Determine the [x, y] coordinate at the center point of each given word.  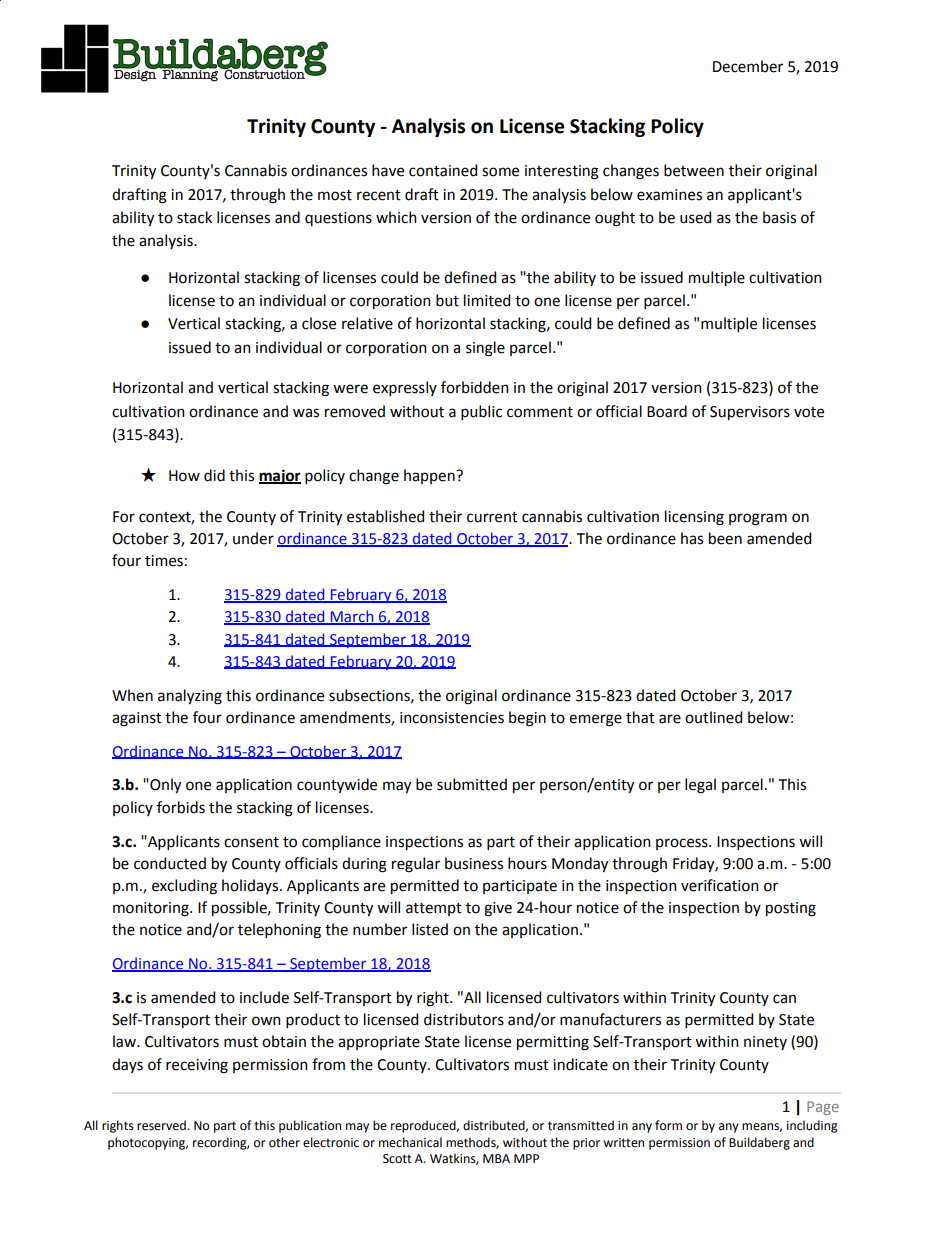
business [474, 863]
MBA [496, 1158]
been [725, 538]
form [668, 1125]
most [335, 195]
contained [443, 170]
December [748, 66]
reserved [162, 1125]
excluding [184, 887]
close [319, 323]
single [485, 349]
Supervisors [750, 413]
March [352, 617]
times [164, 561]
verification [720, 885]
